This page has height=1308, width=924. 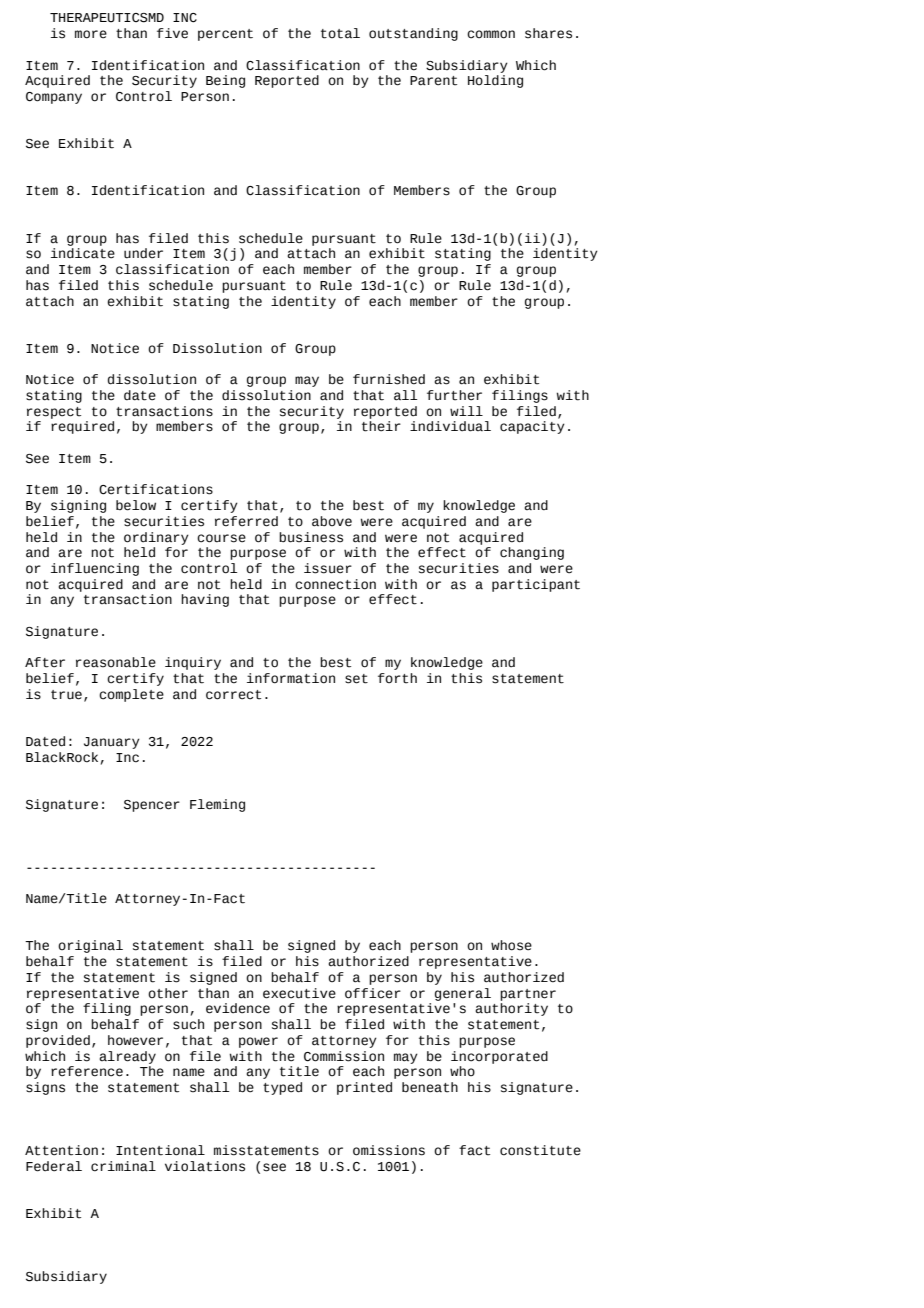 What do you see at coordinates (95, 569) in the page?
I see `influencing` at bounding box center [95, 569].
